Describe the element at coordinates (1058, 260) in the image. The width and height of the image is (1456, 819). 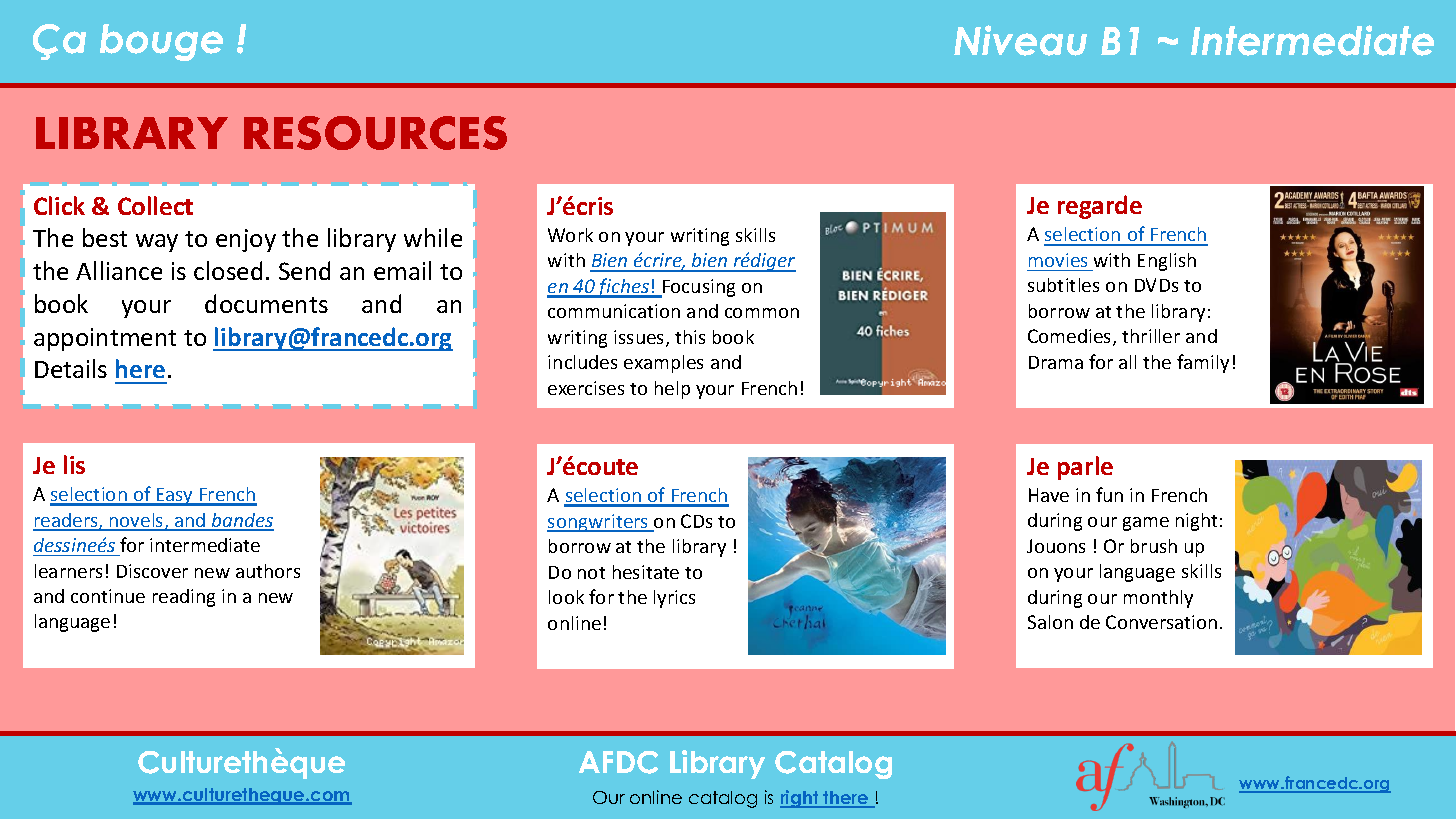
I see `movies` at that location.
